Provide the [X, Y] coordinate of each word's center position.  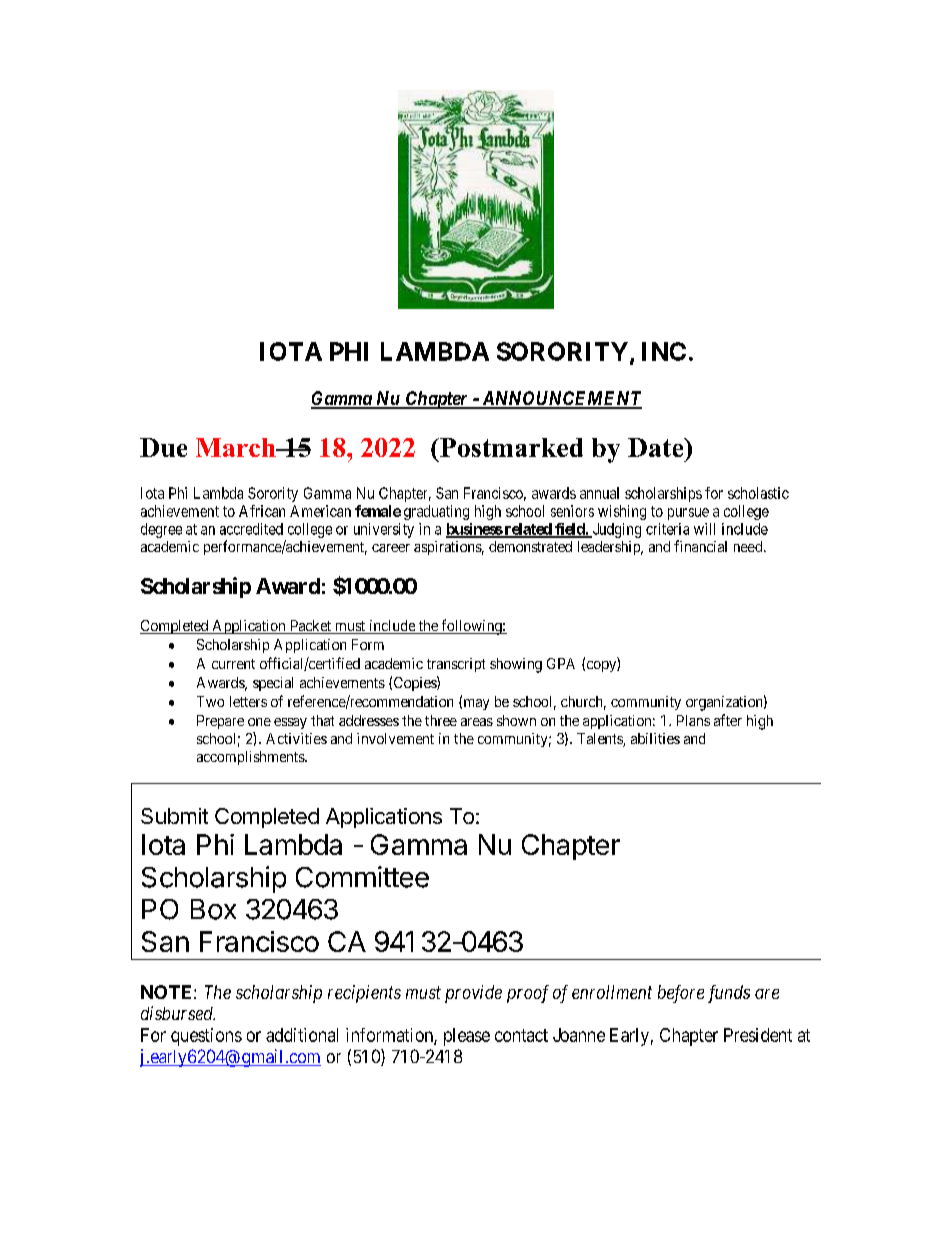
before [681, 994]
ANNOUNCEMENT [560, 399]
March [237, 447]
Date [657, 447]
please [467, 1037]
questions [206, 1037]
